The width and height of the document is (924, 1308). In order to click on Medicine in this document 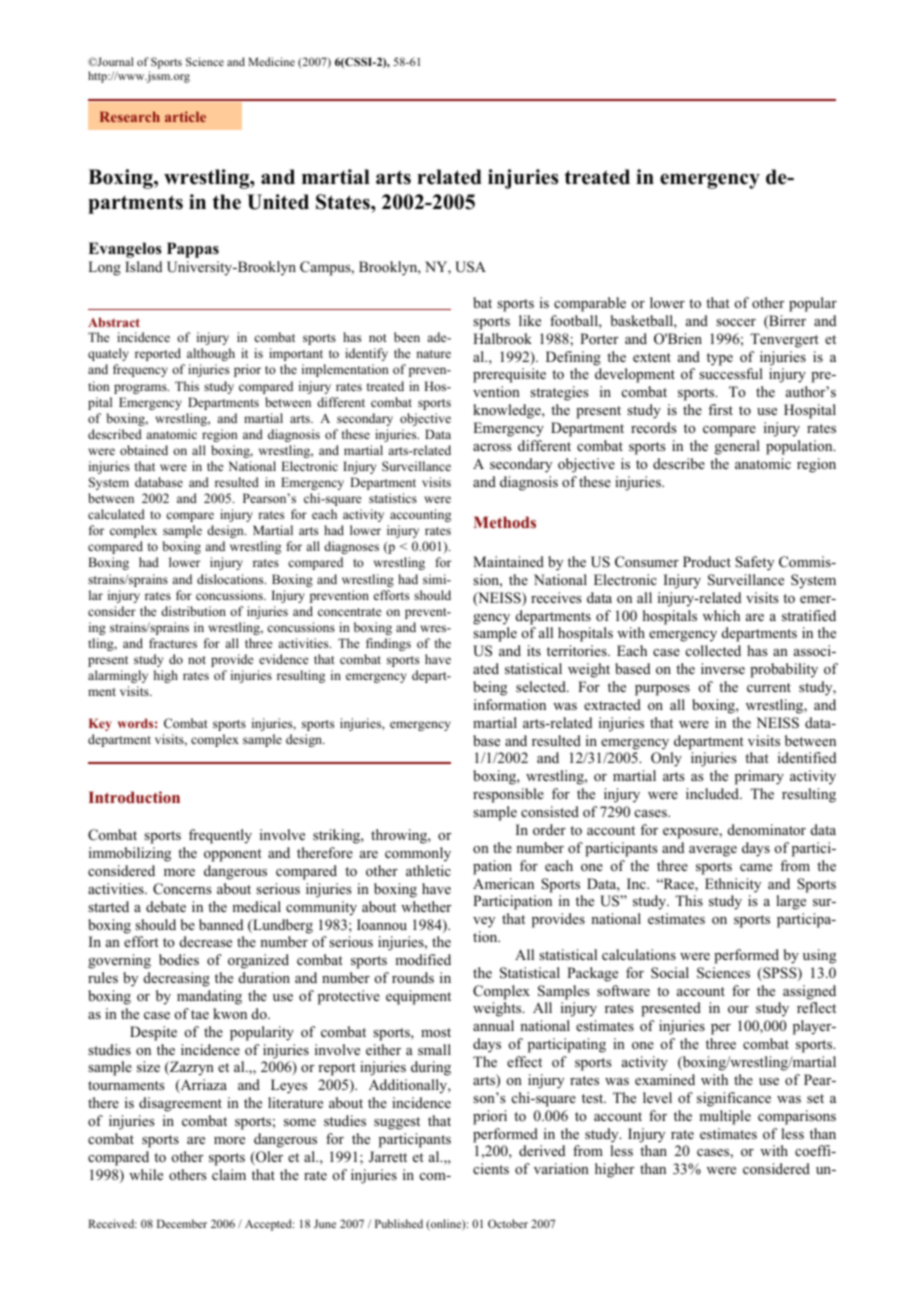, I will do `click(271, 61)`.
